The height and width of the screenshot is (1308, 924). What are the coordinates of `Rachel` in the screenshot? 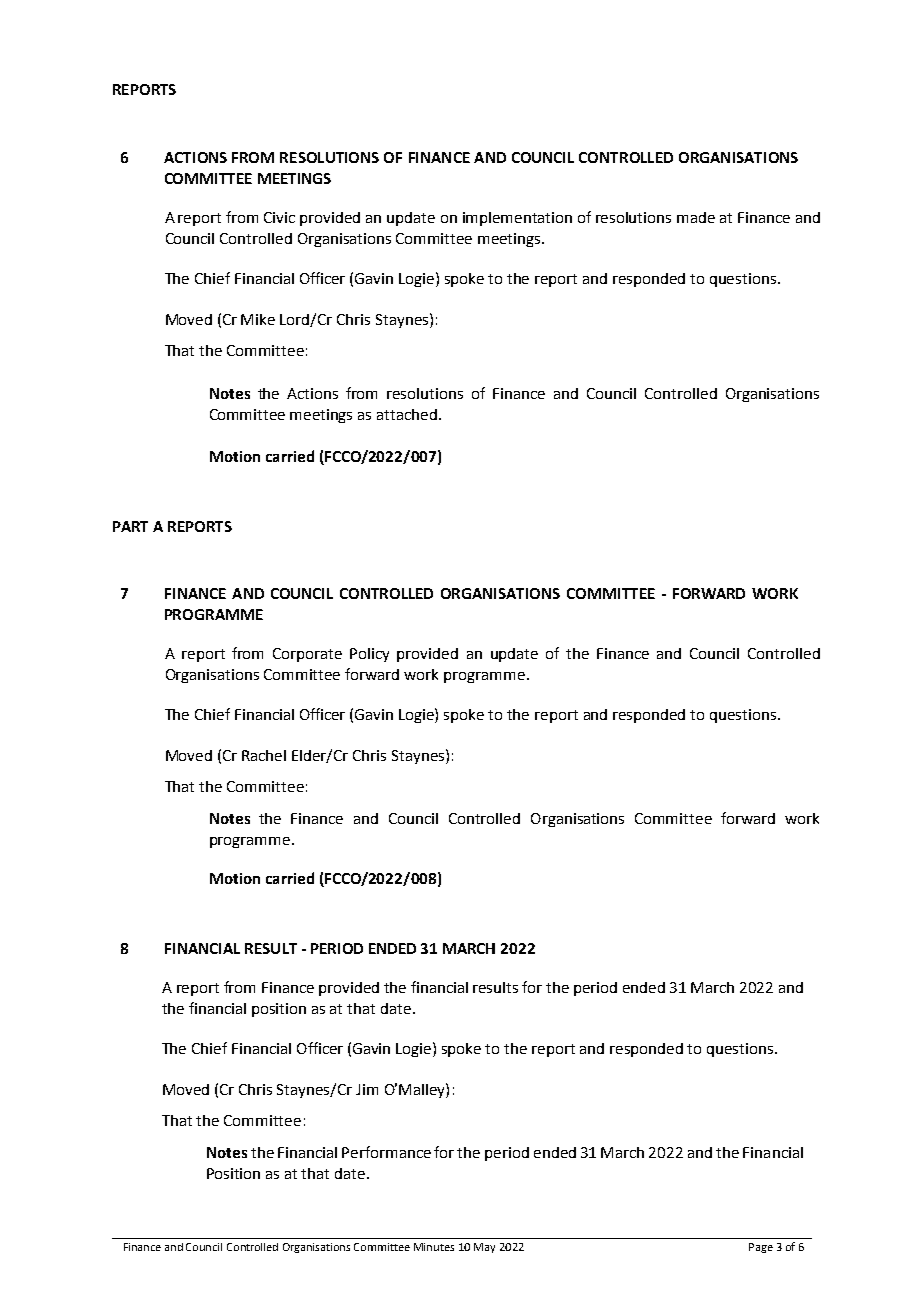 It's located at (264, 755).
